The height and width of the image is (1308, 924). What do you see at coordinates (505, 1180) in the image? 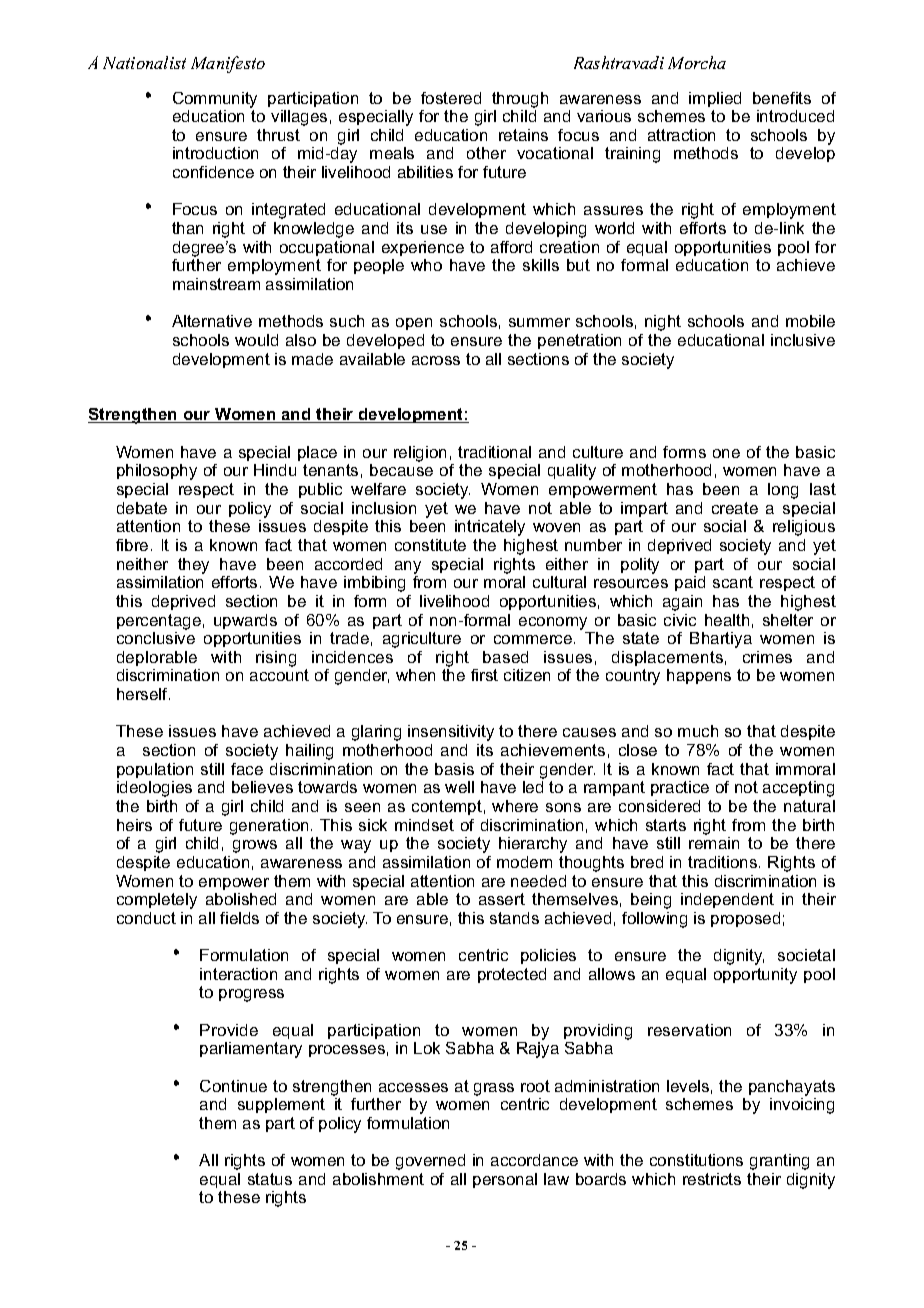
I see `personal` at bounding box center [505, 1180].
